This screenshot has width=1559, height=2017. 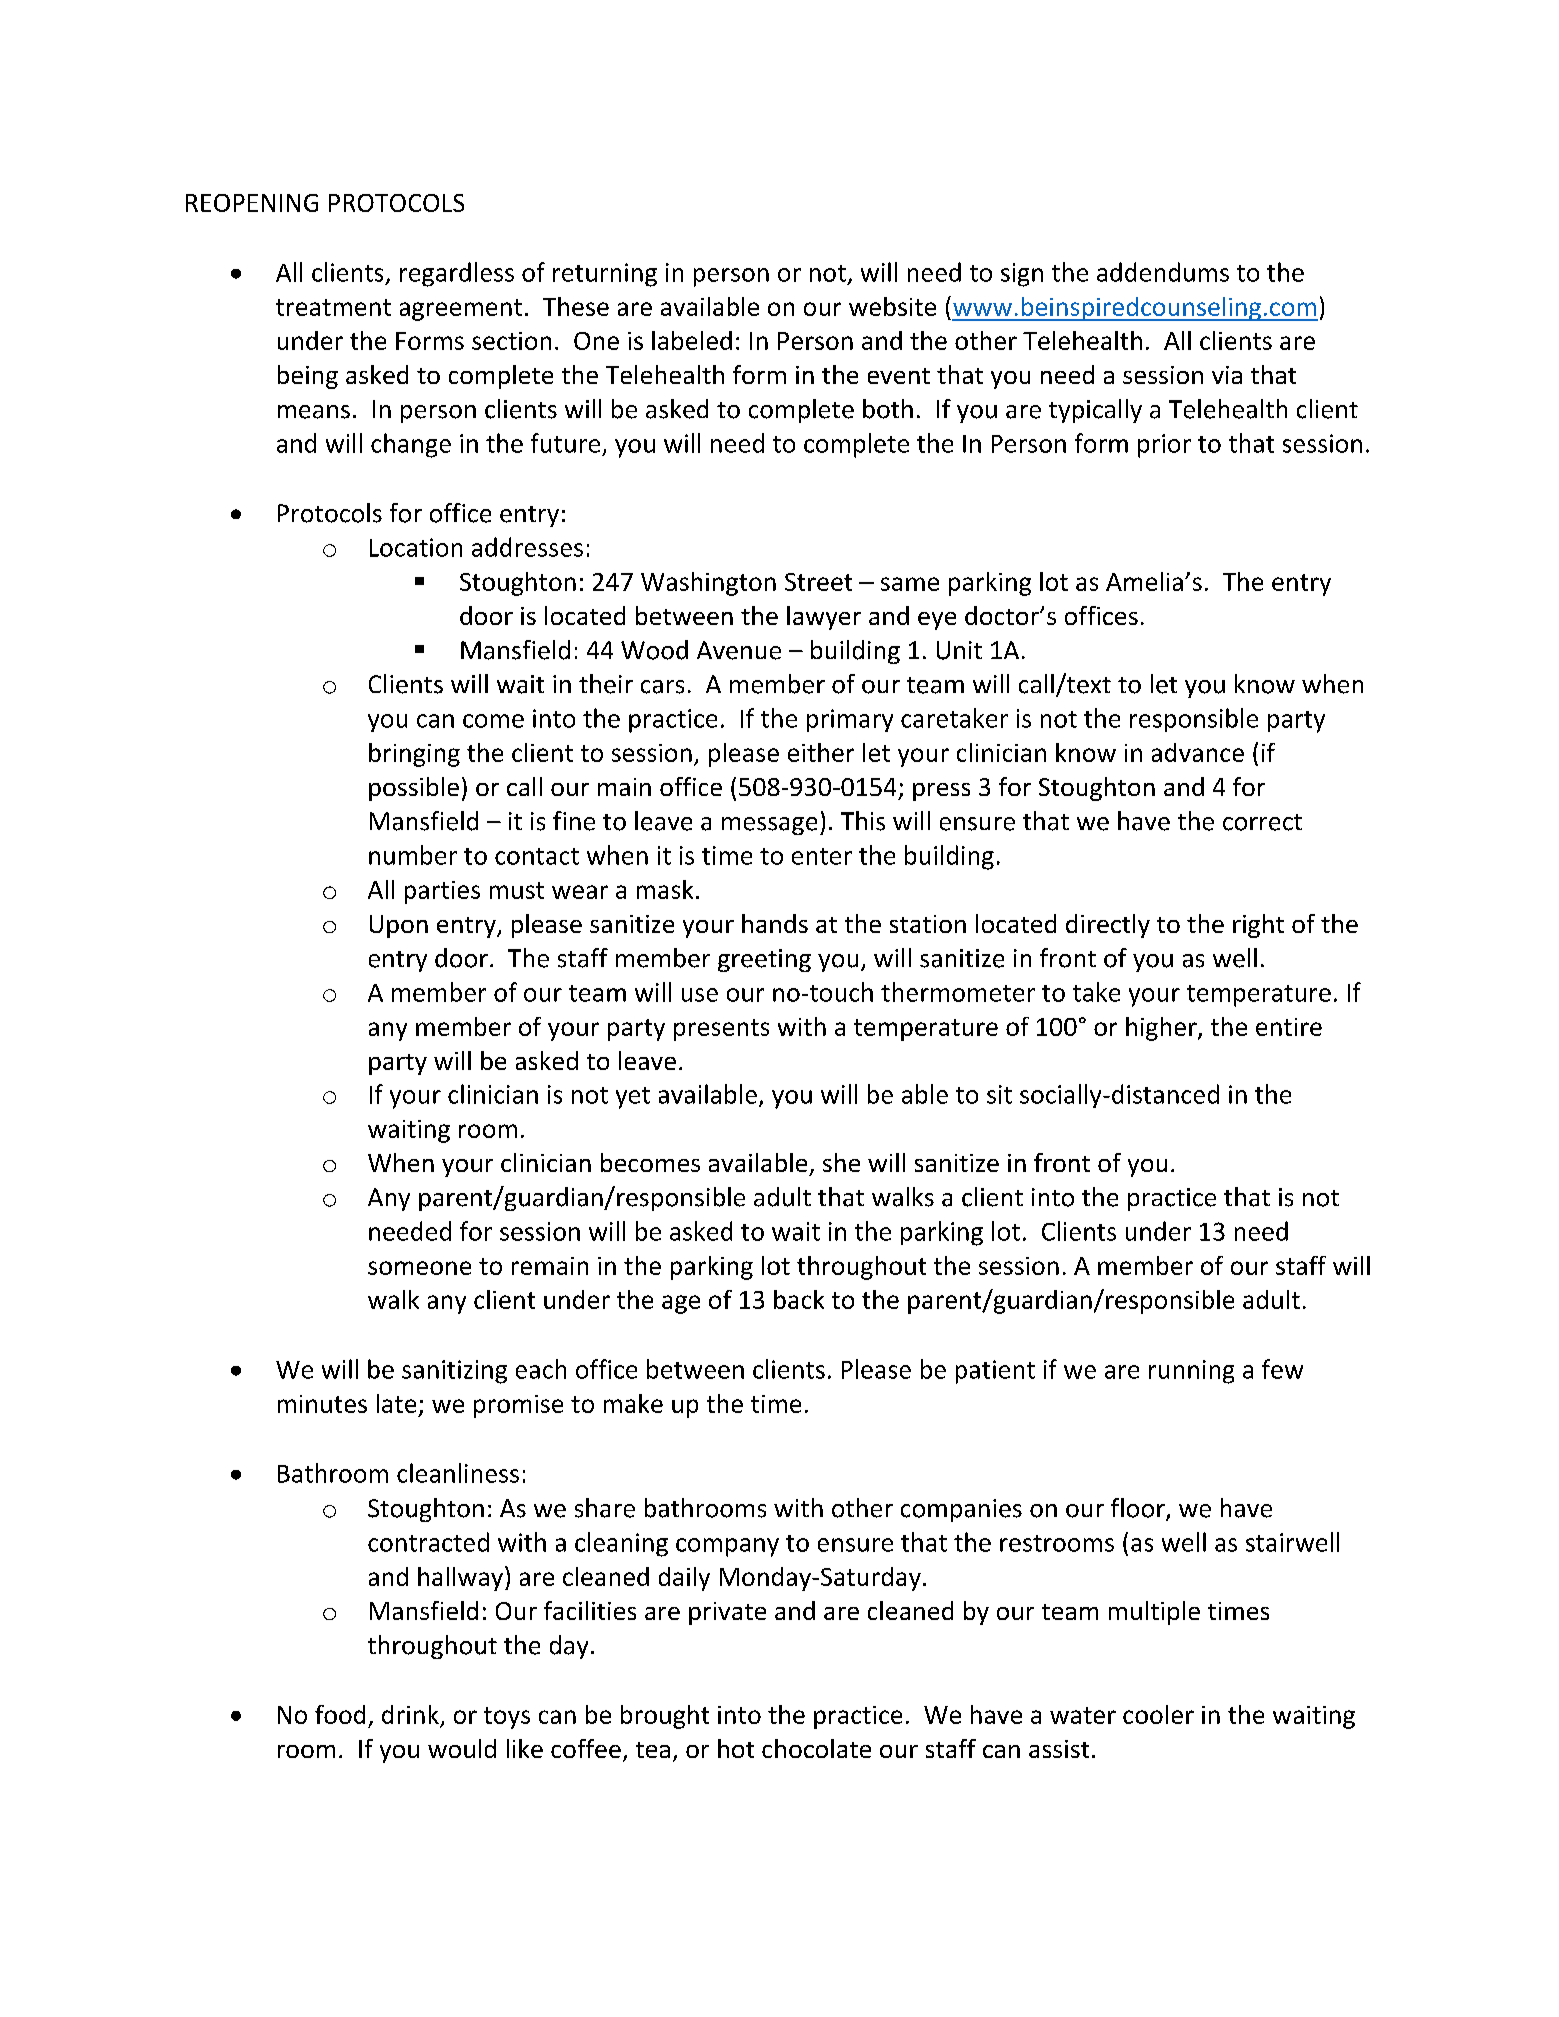 What do you see at coordinates (736, 1748) in the screenshot?
I see `hot` at bounding box center [736, 1748].
